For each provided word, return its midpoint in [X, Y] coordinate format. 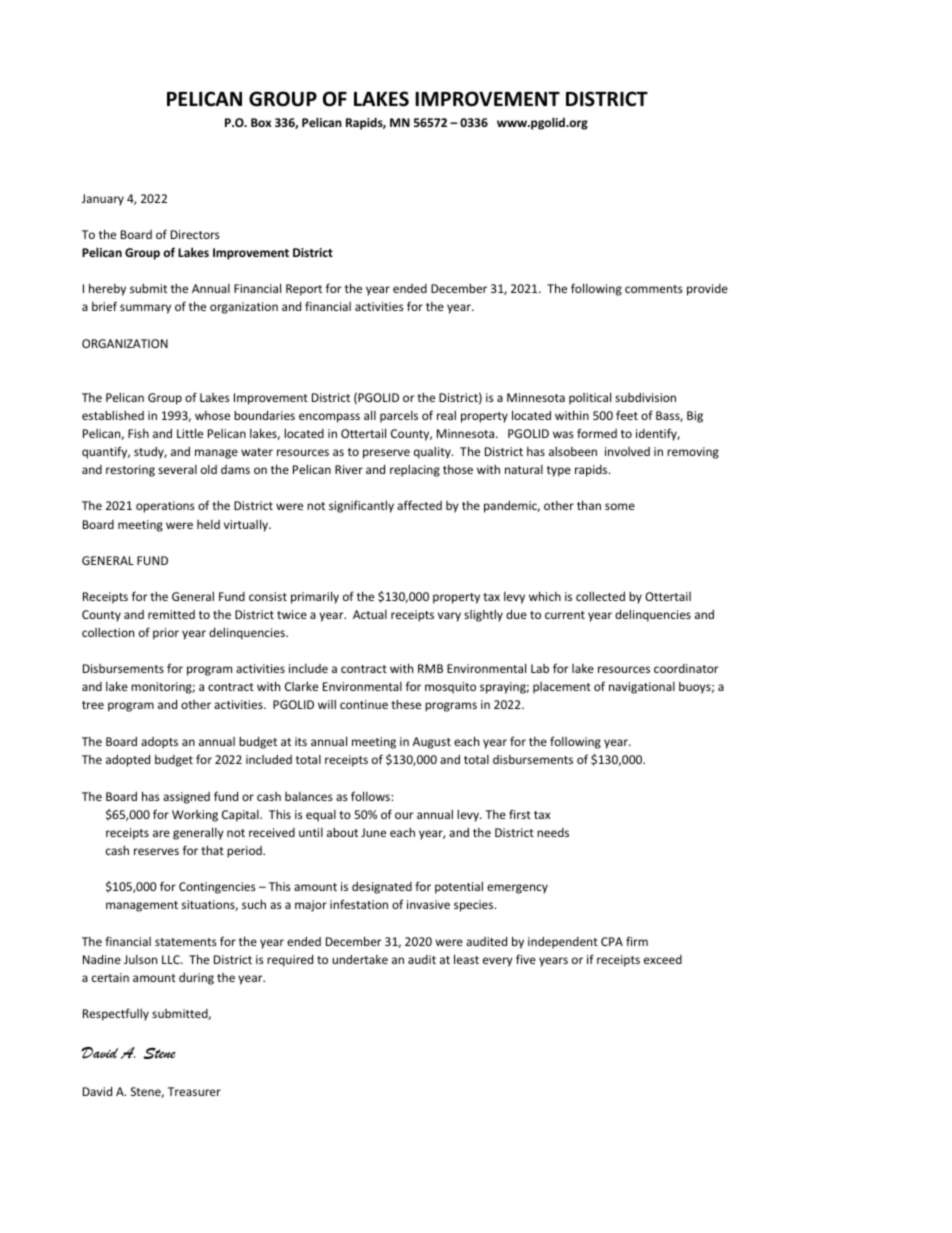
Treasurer [194, 1091]
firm [637, 941]
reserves [156, 851]
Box [261, 122]
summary [145, 309]
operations [165, 507]
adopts [159, 743]
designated [382, 888]
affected [419, 505]
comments [654, 289]
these [406, 704]
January [103, 200]
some [620, 506]
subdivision [645, 397]
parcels [399, 417]
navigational [642, 688]
